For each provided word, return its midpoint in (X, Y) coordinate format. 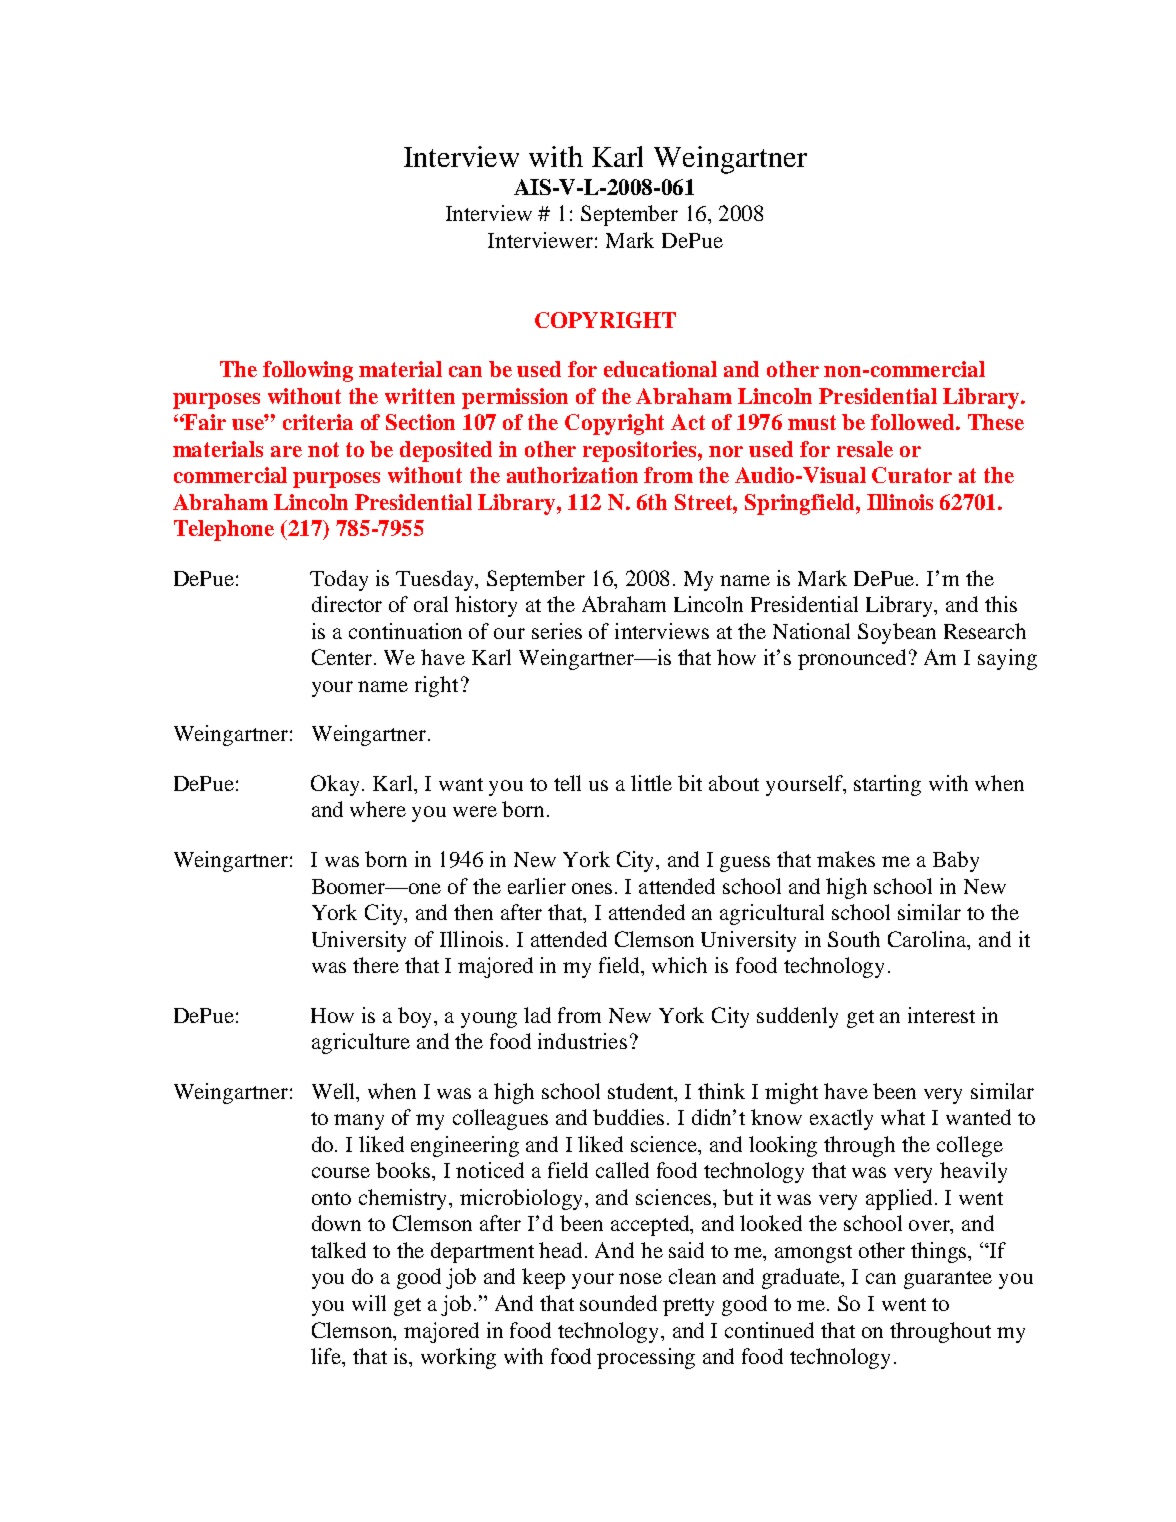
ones (592, 888)
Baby (956, 861)
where (378, 809)
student (642, 1092)
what (903, 1117)
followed (914, 422)
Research (985, 631)
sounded (618, 1303)
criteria (318, 422)
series (557, 631)
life (327, 1357)
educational (660, 369)
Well (335, 1092)
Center (343, 657)
